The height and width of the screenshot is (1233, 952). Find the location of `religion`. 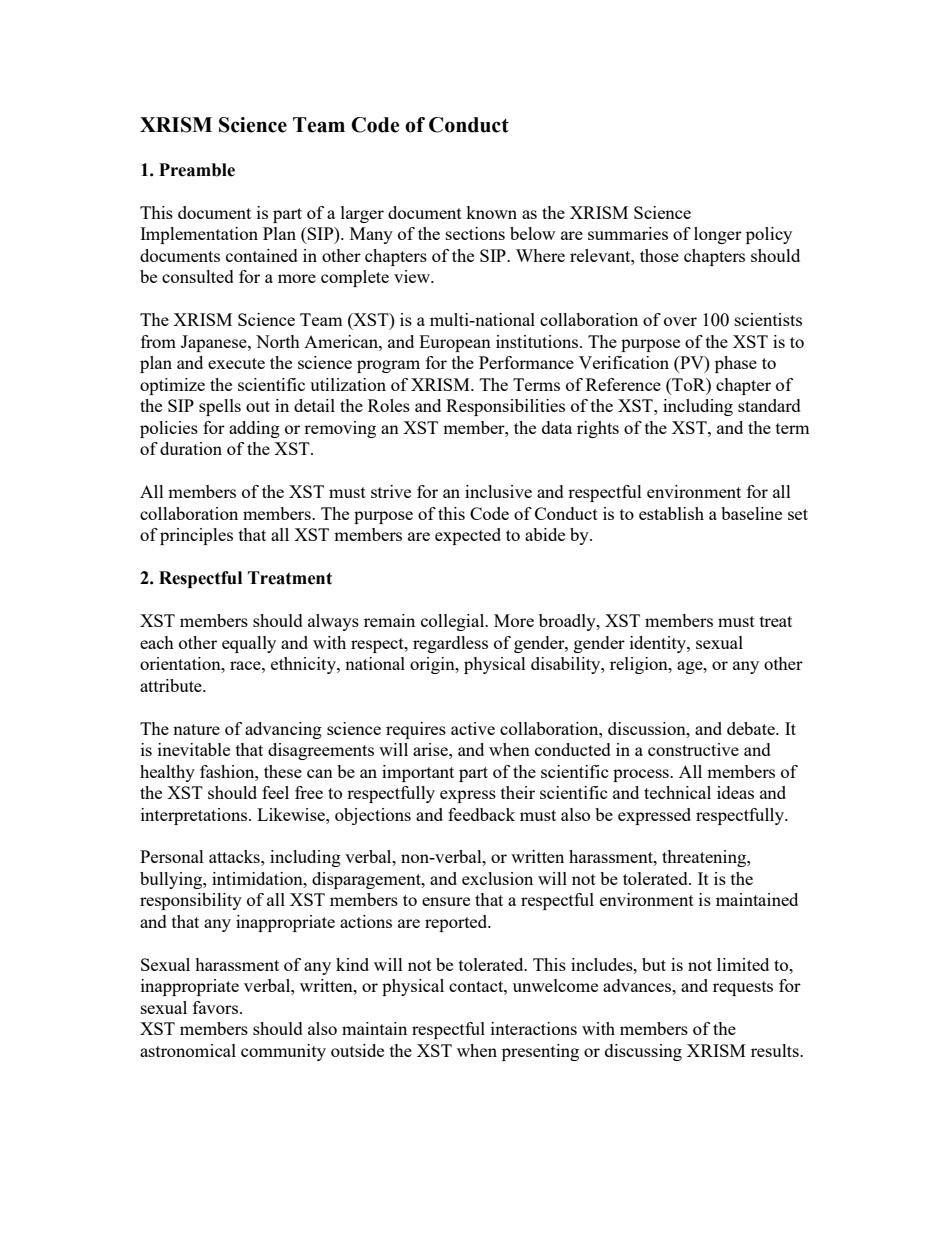

religion is located at coordinates (640, 665).
